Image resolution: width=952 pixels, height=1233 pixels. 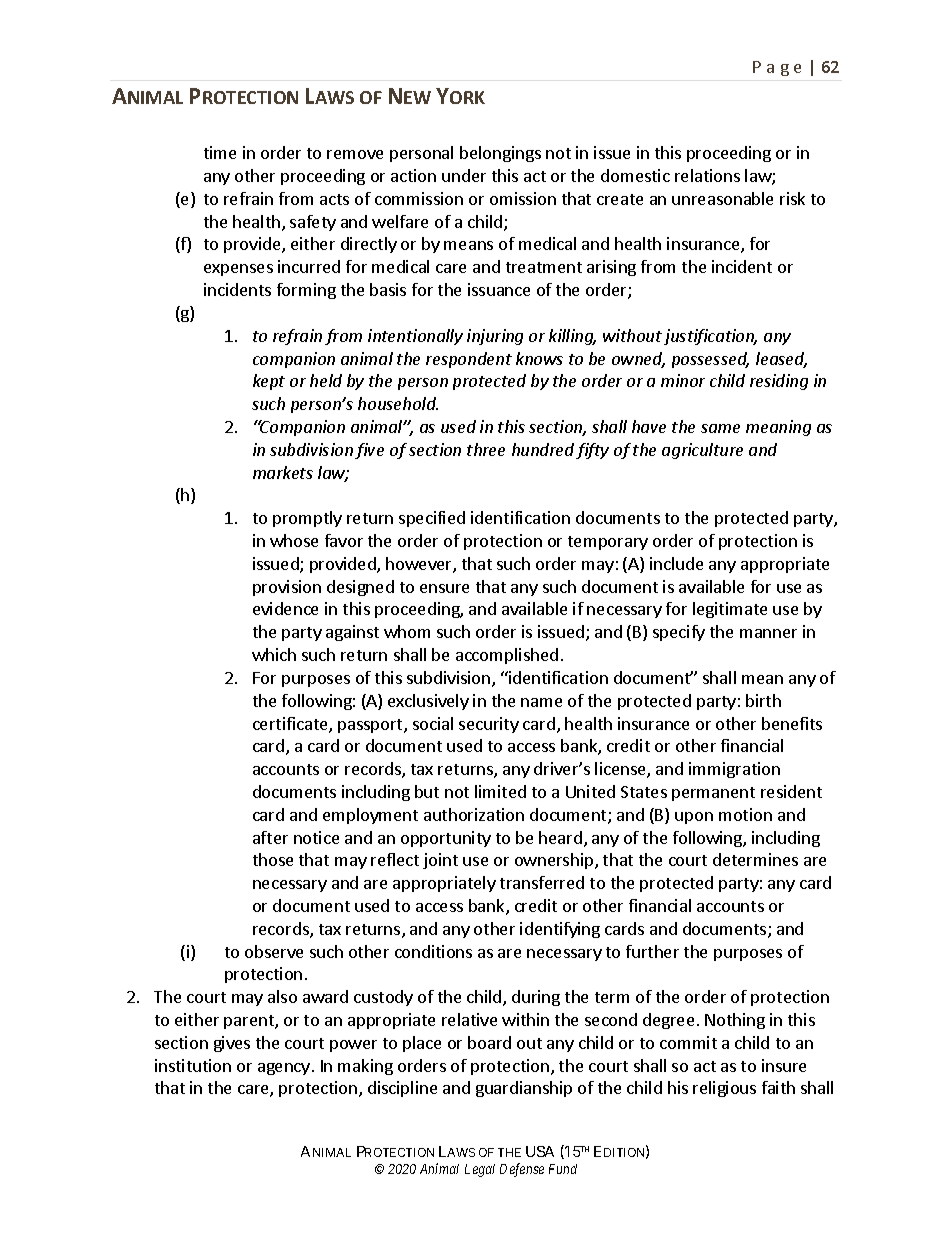 What do you see at coordinates (724, 1089) in the document?
I see `religious` at bounding box center [724, 1089].
